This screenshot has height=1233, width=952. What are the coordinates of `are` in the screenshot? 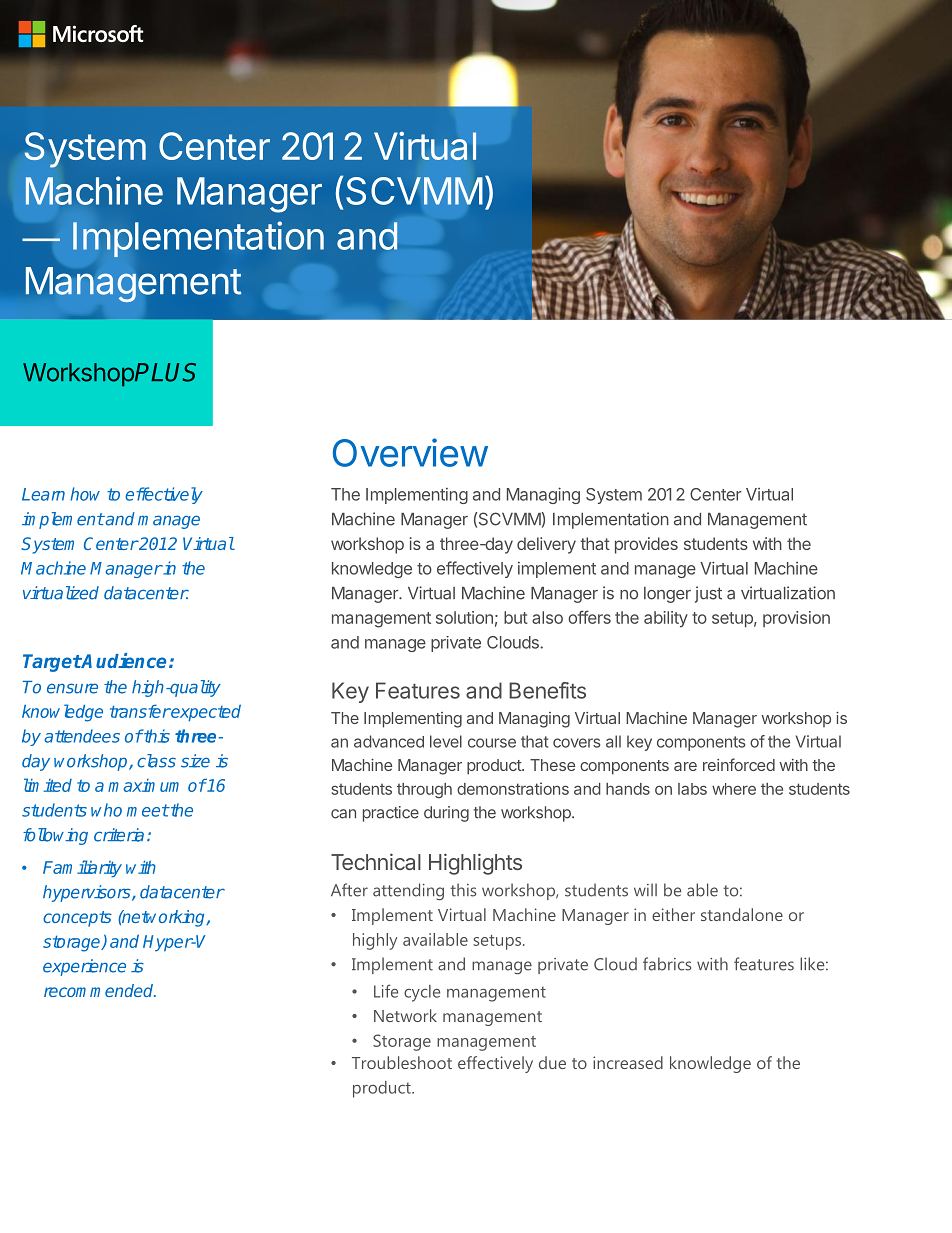 It's located at (685, 766).
